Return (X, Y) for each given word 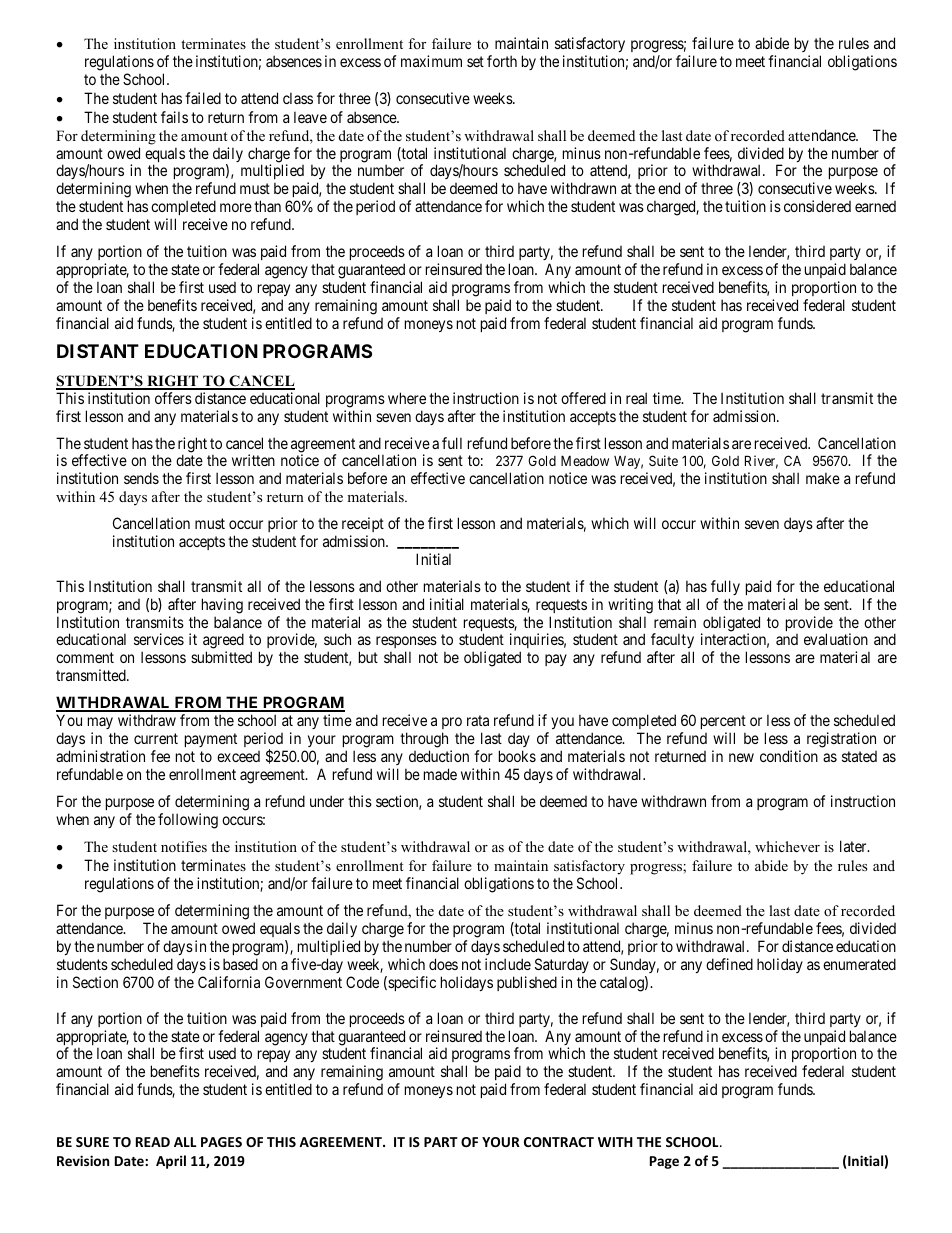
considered (817, 206)
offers (173, 398)
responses (406, 644)
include (508, 964)
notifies (184, 846)
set (475, 61)
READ (153, 1142)
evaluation (836, 639)
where (407, 398)
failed (203, 98)
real (636, 398)
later (854, 846)
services (159, 639)
